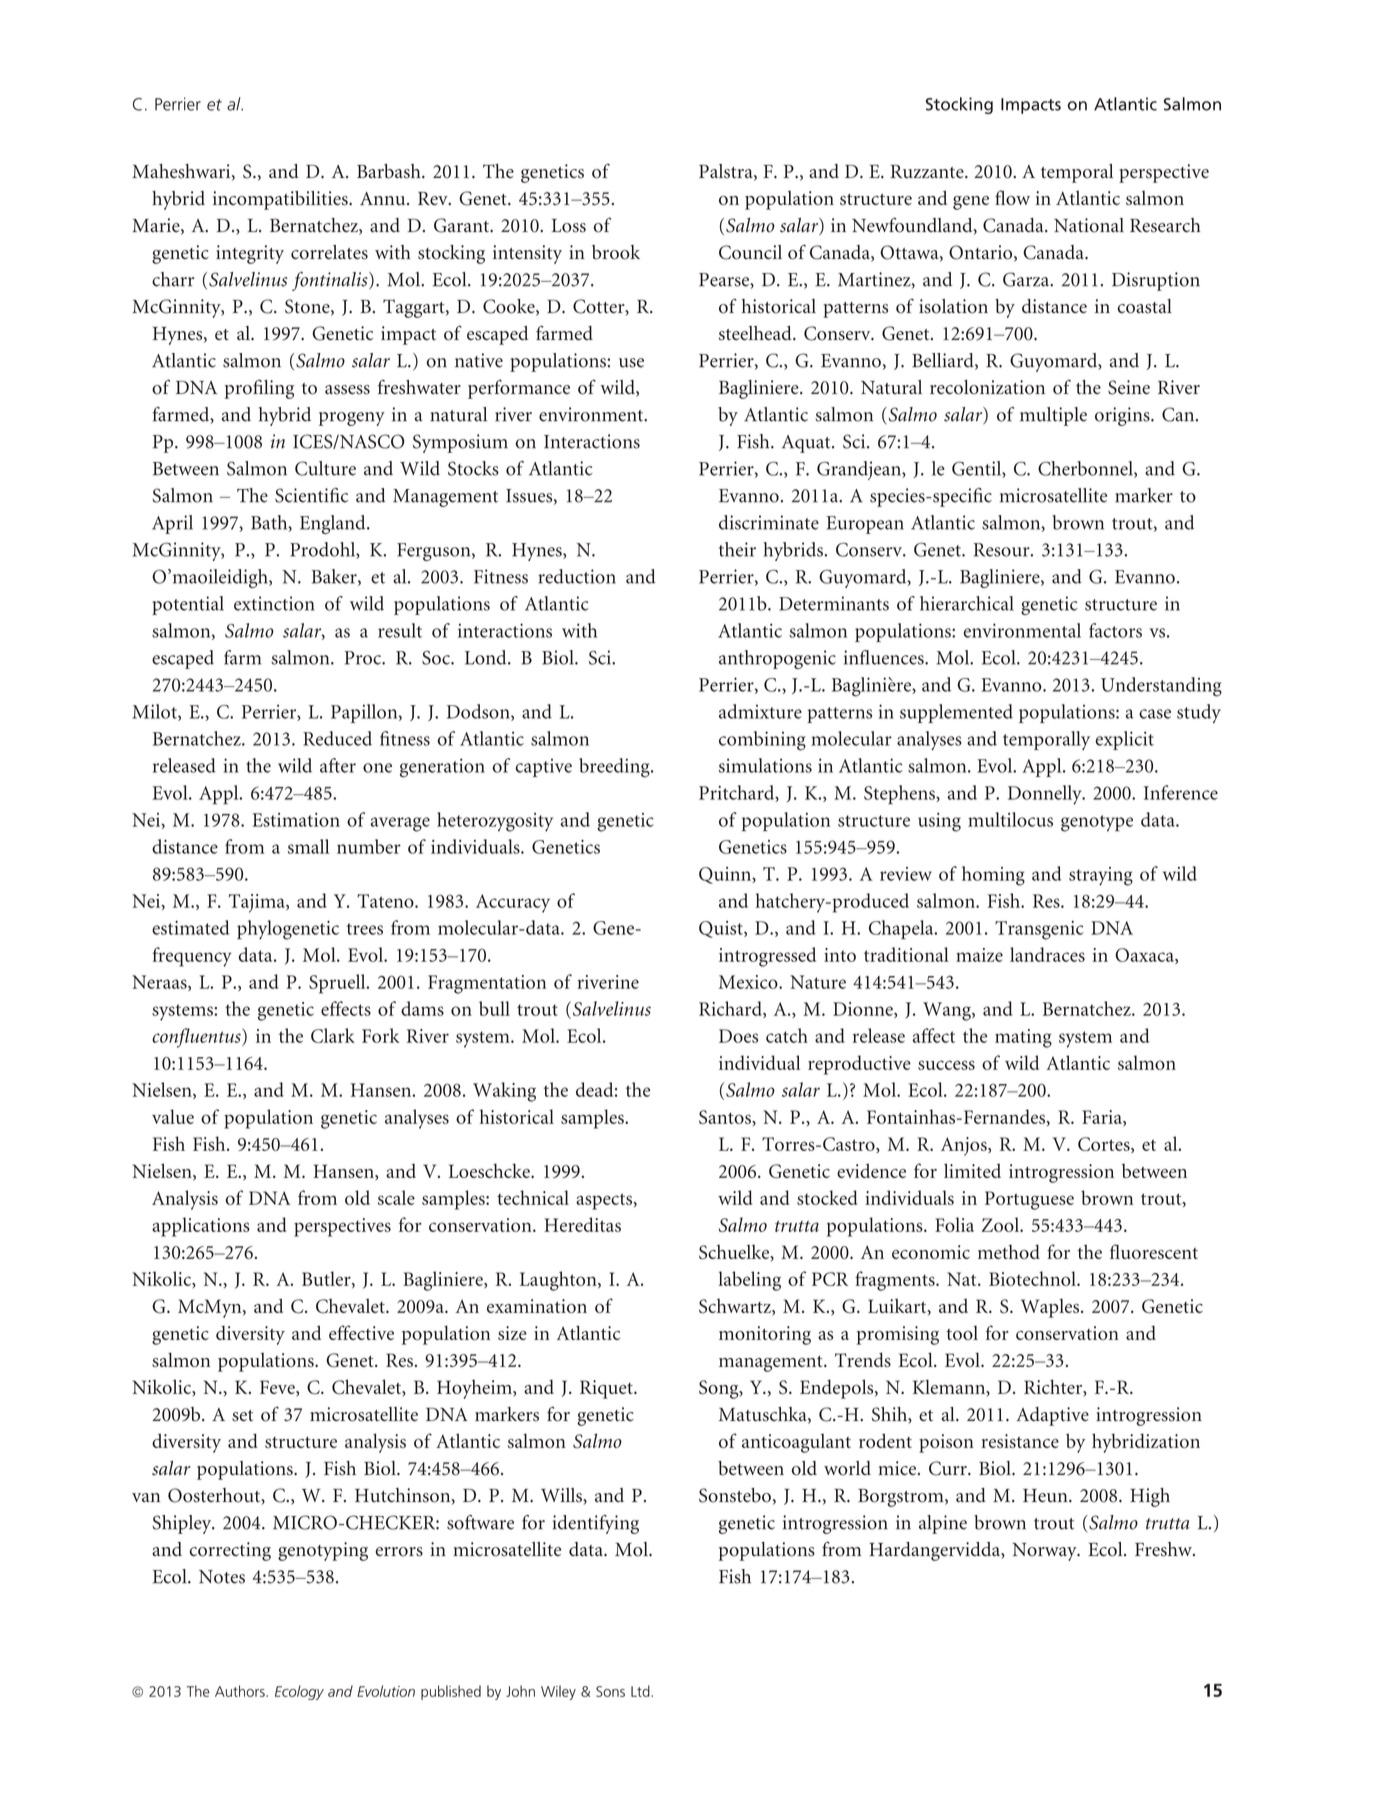 This screenshot has width=1374, height=1806. What do you see at coordinates (241, 1691) in the screenshot?
I see `Authors` at bounding box center [241, 1691].
